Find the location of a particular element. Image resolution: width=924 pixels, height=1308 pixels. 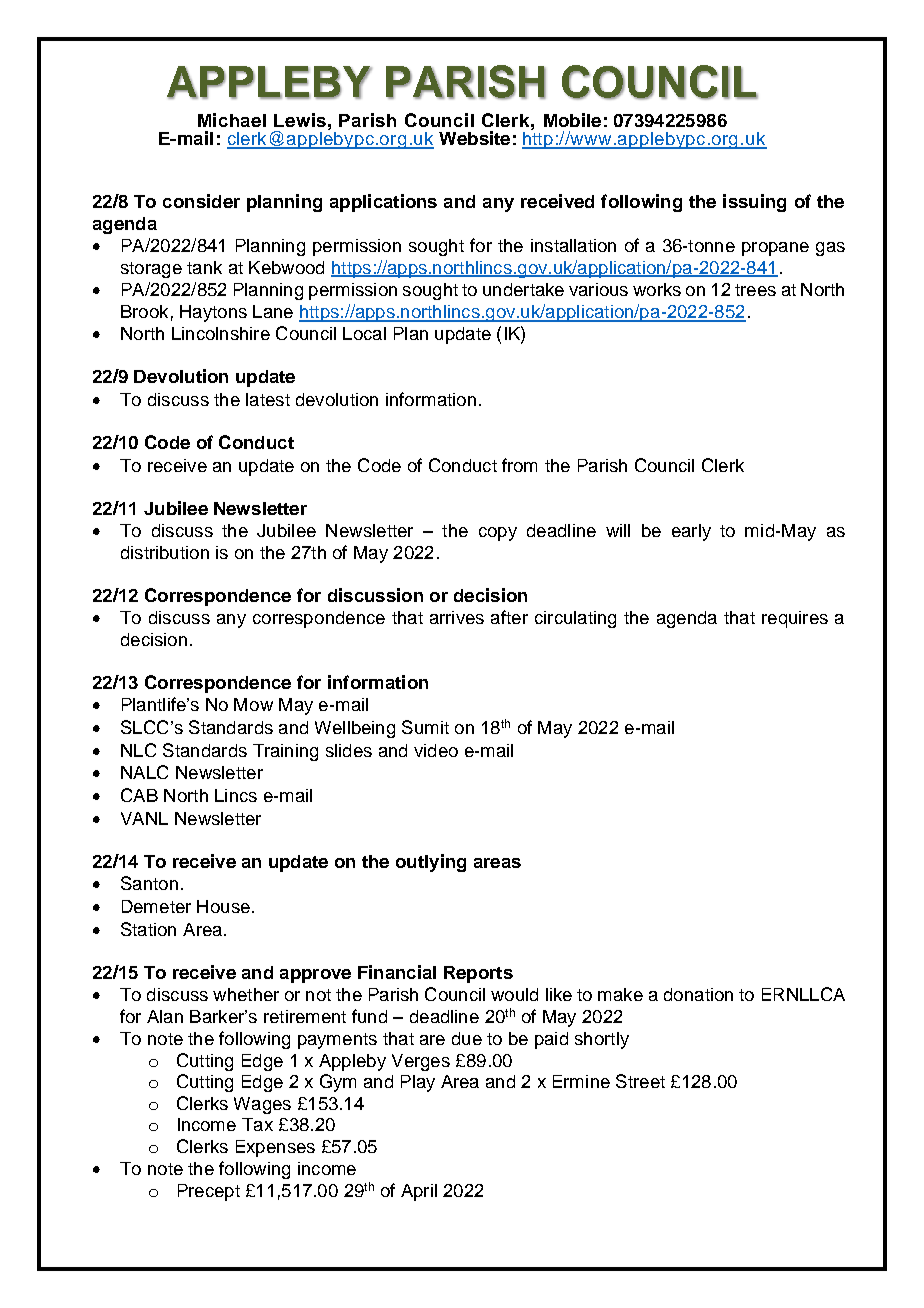

issuing is located at coordinates (754, 203).
